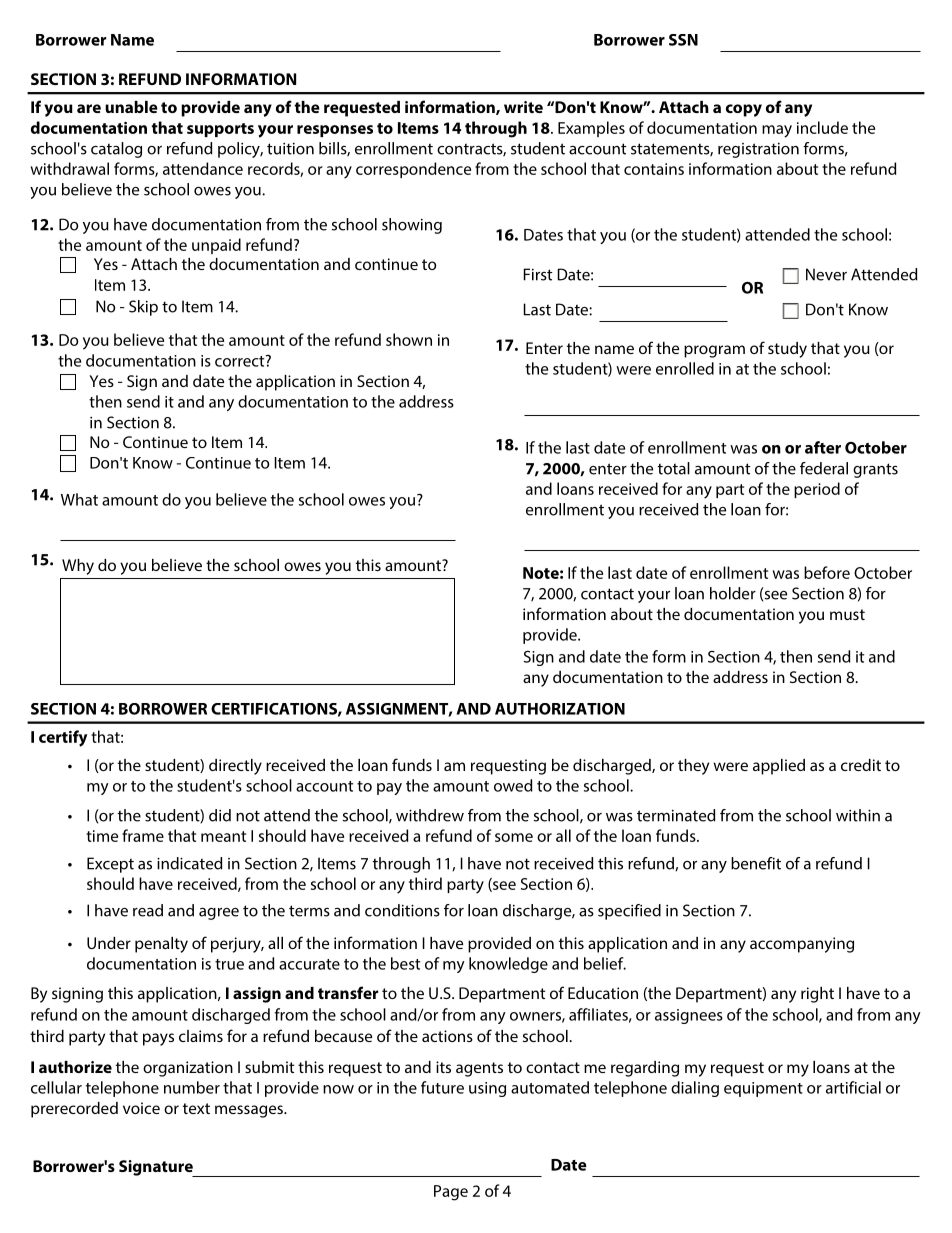 This screenshot has width=952, height=1233. Describe the element at coordinates (79, 499) in the screenshot. I see `What` at that location.
